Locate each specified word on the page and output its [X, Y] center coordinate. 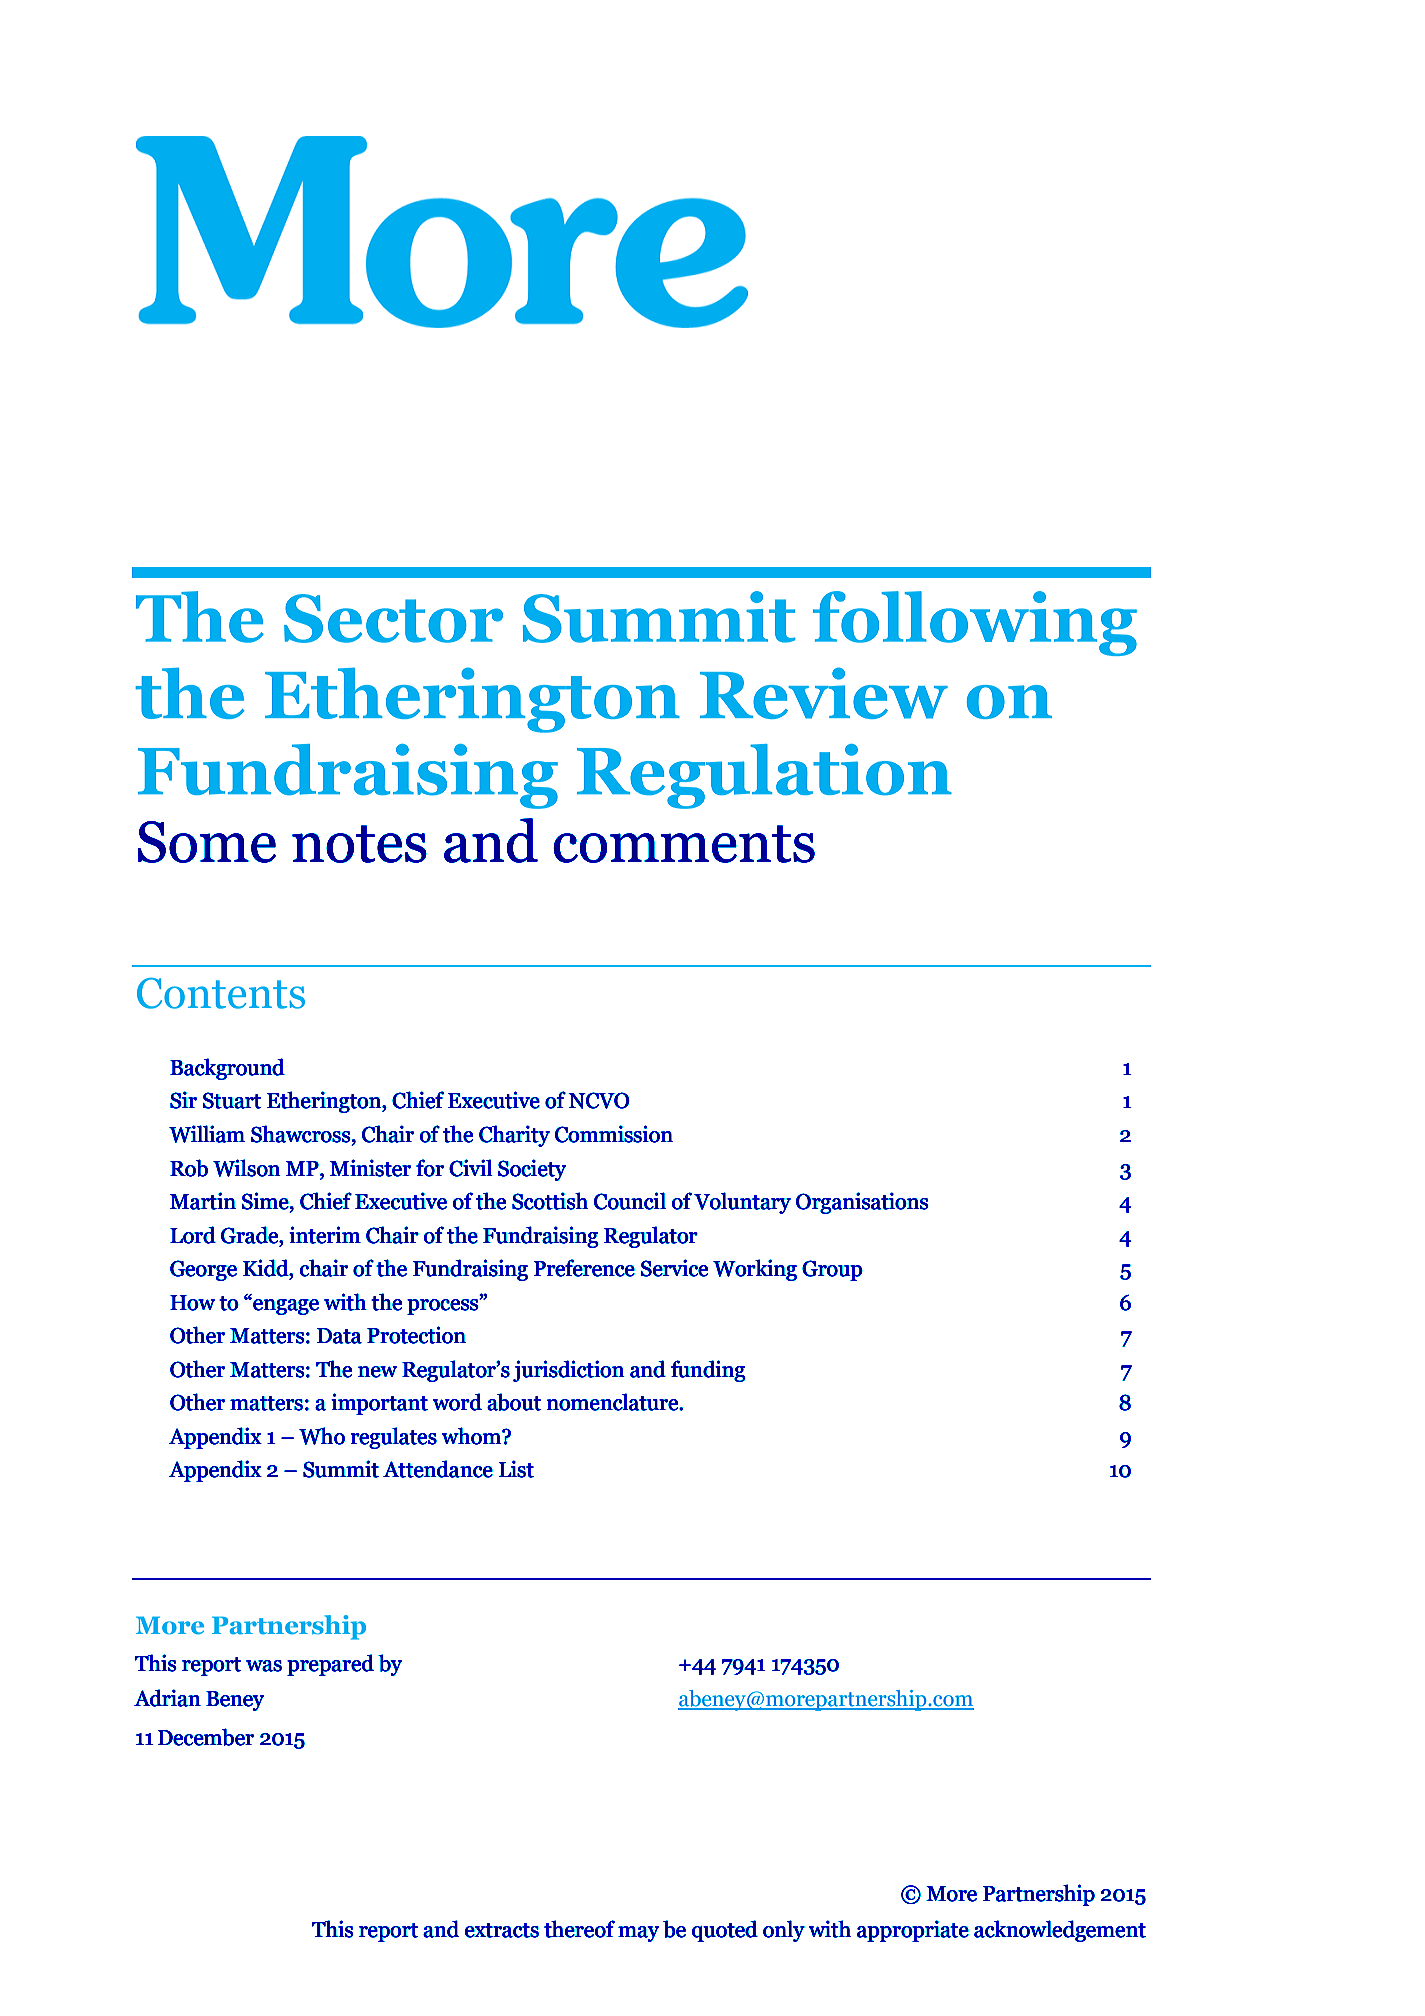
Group [832, 1270]
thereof [579, 1929]
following [975, 623]
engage [285, 1306]
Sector [393, 618]
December [206, 1737]
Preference [584, 1268]
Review [824, 693]
